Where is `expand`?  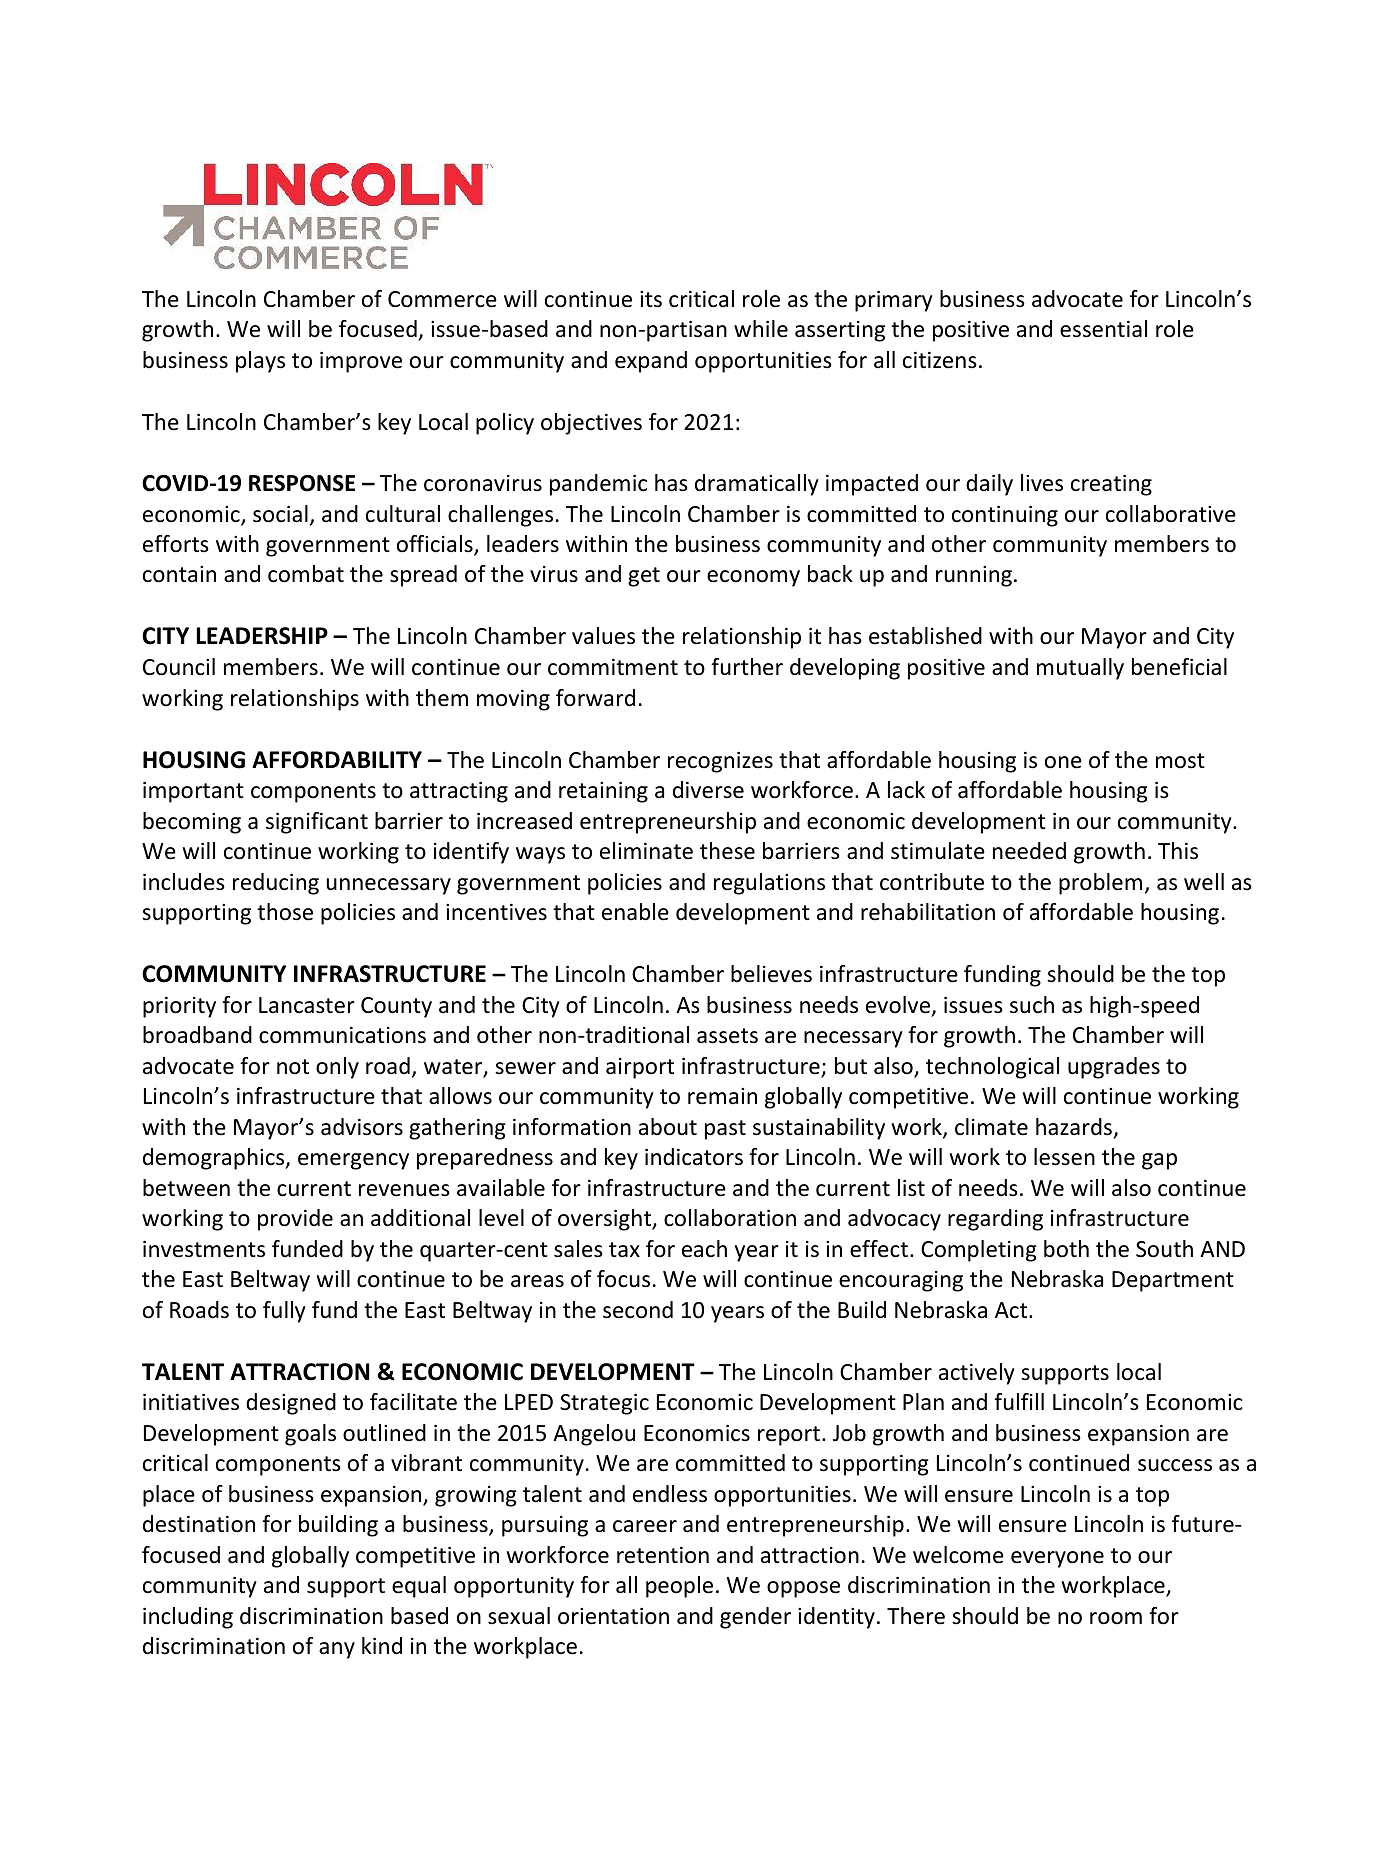
expand is located at coordinates (651, 362).
